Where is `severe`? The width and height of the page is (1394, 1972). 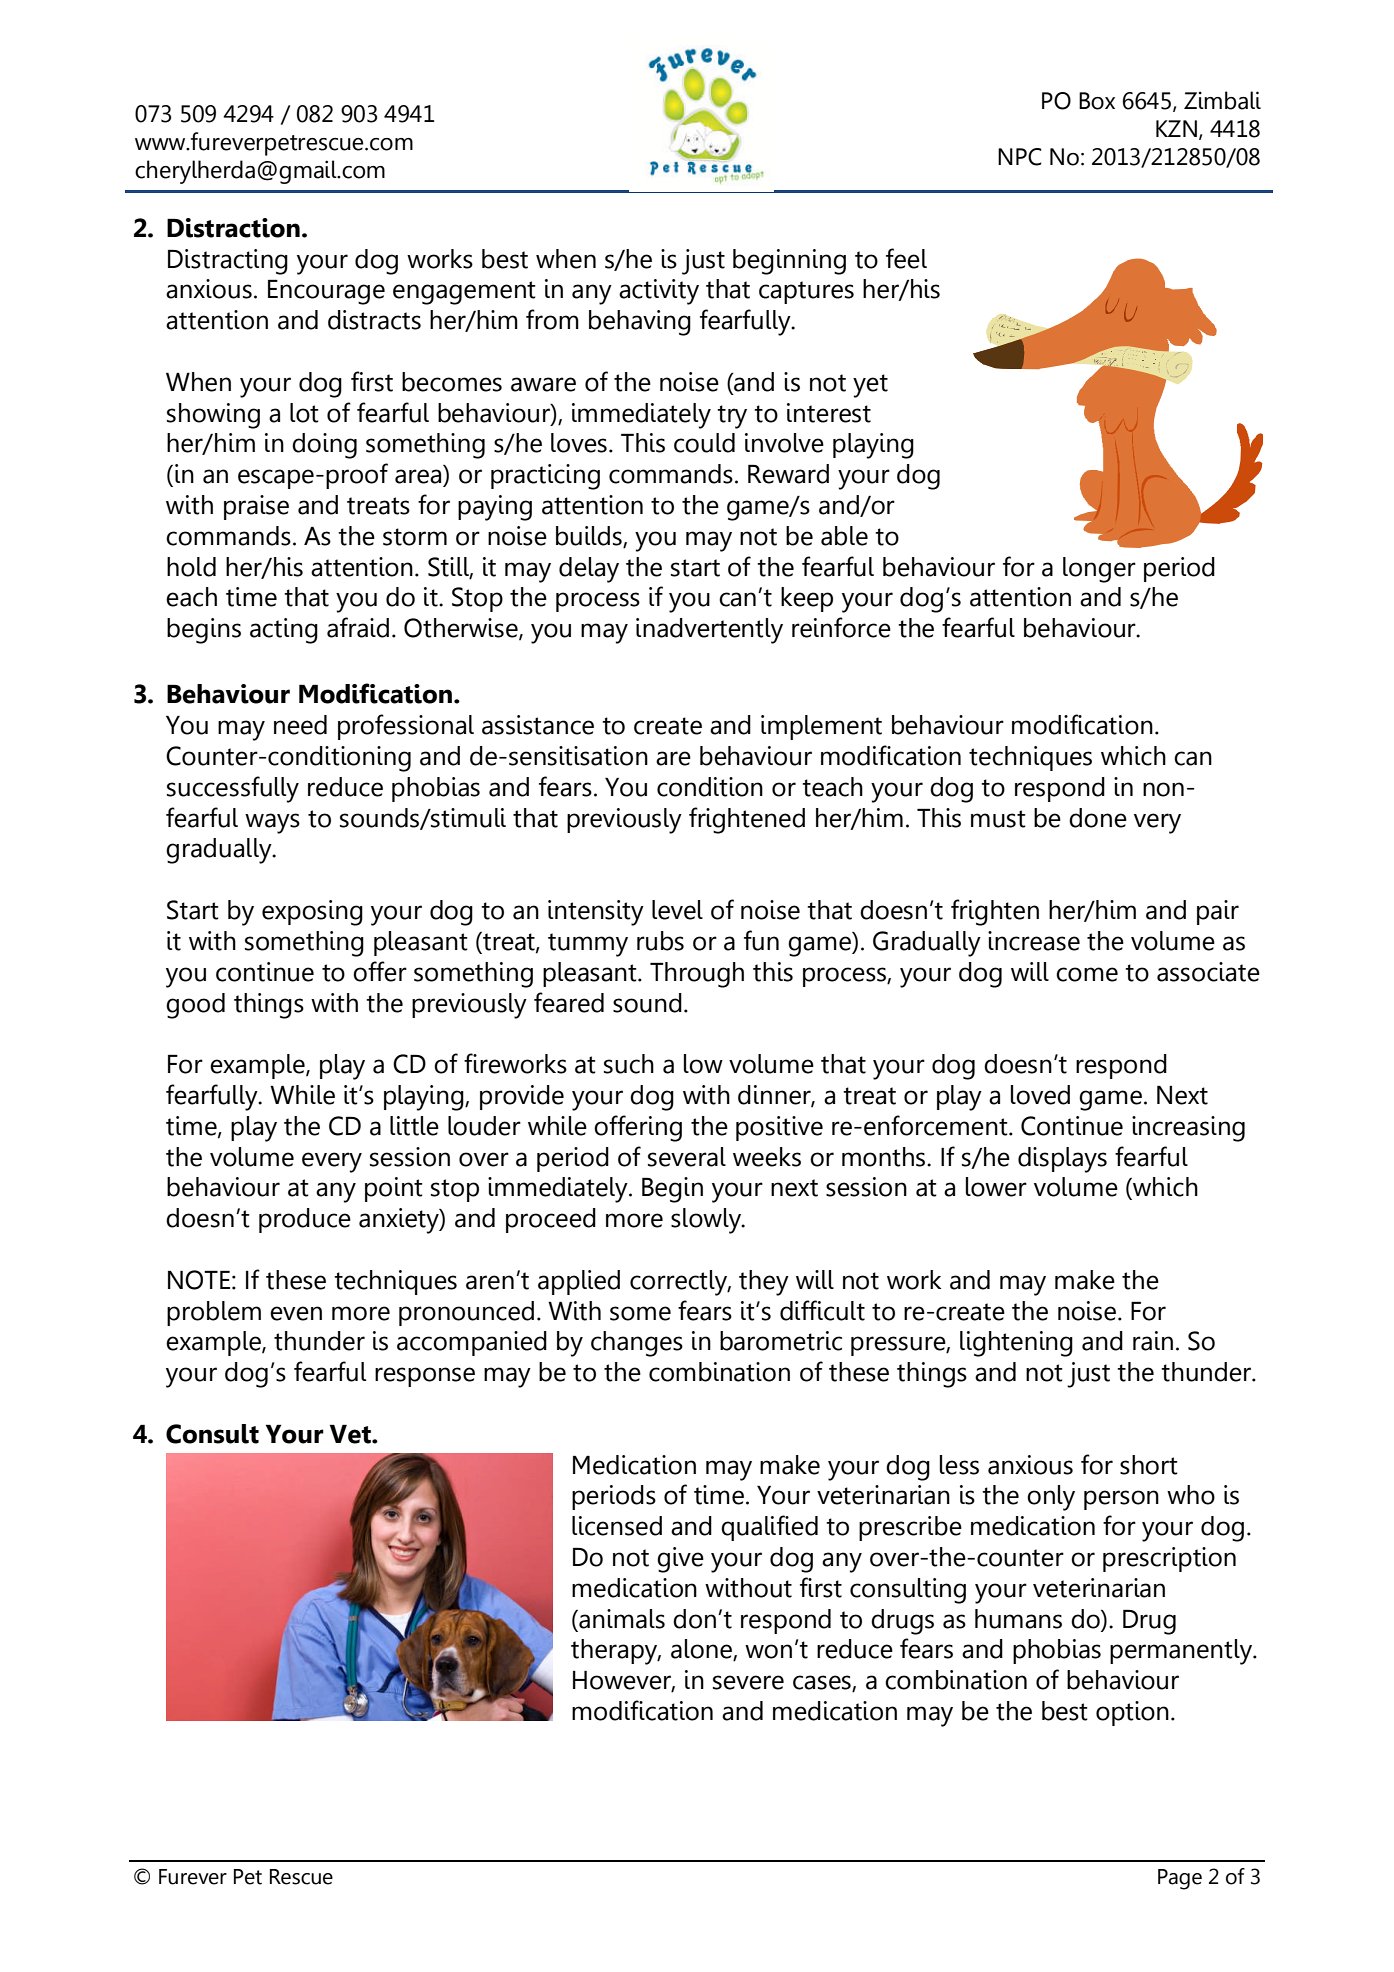
severe is located at coordinates (748, 1682).
